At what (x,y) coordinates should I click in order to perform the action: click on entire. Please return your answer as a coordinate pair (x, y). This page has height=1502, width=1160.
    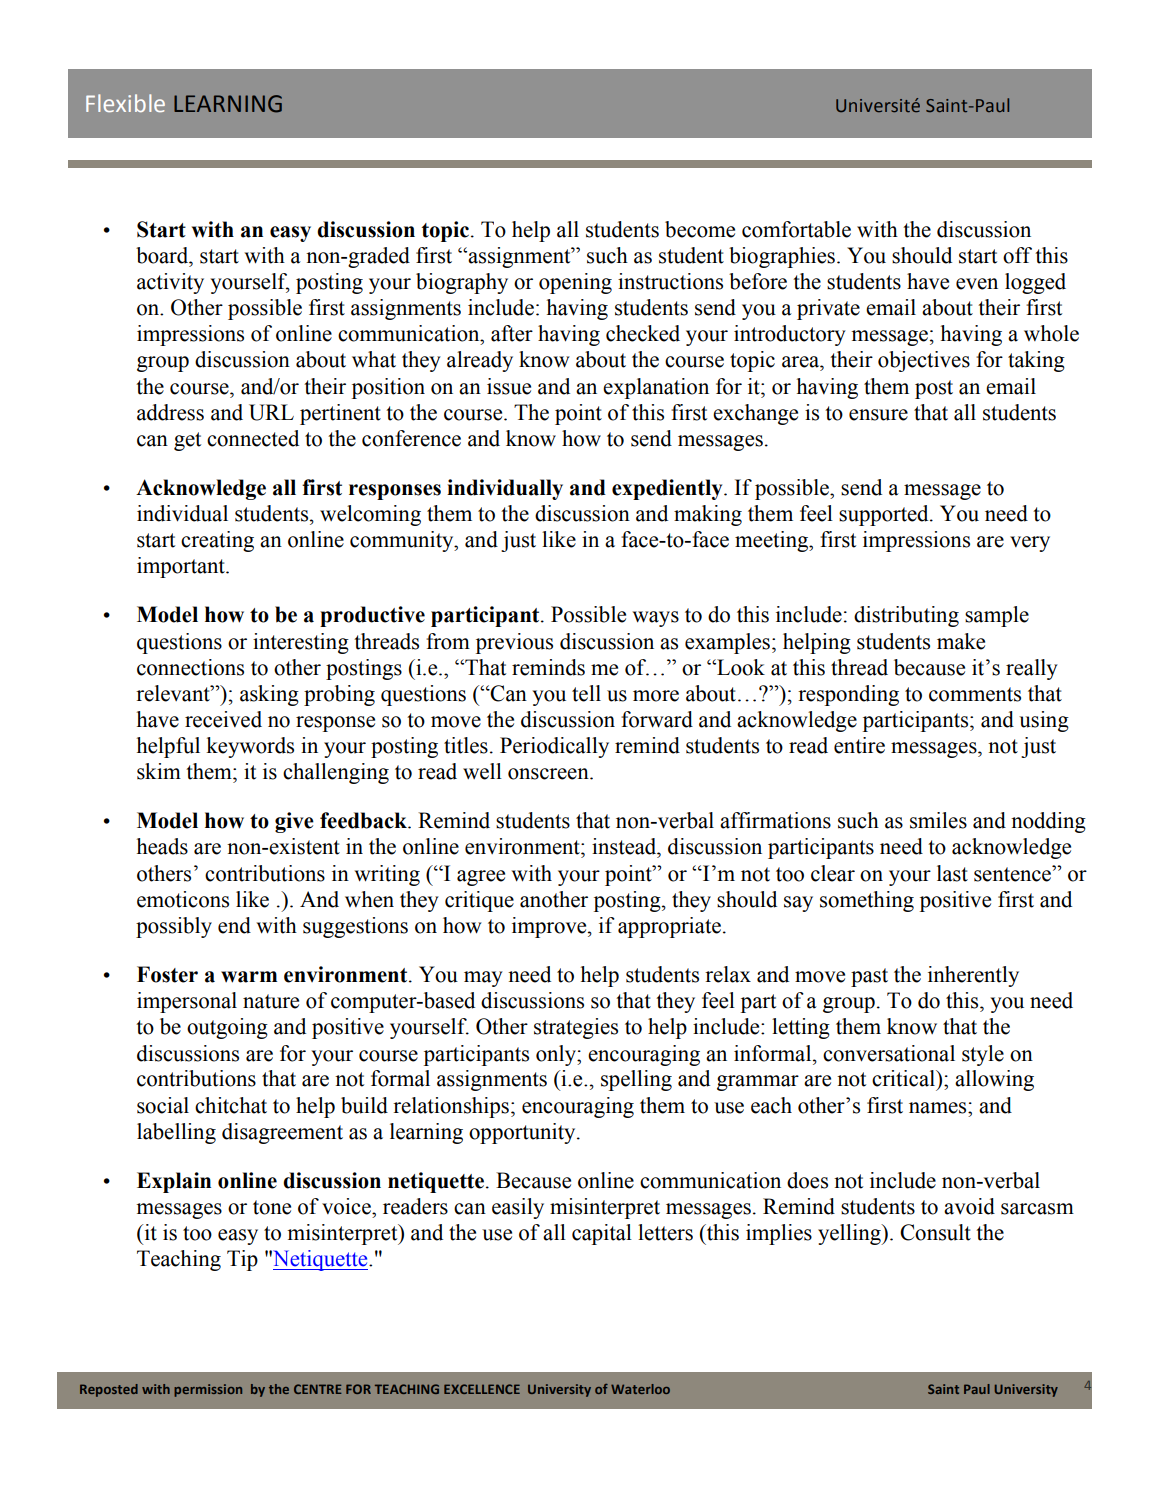
    Looking at the image, I should click on (859, 745).
